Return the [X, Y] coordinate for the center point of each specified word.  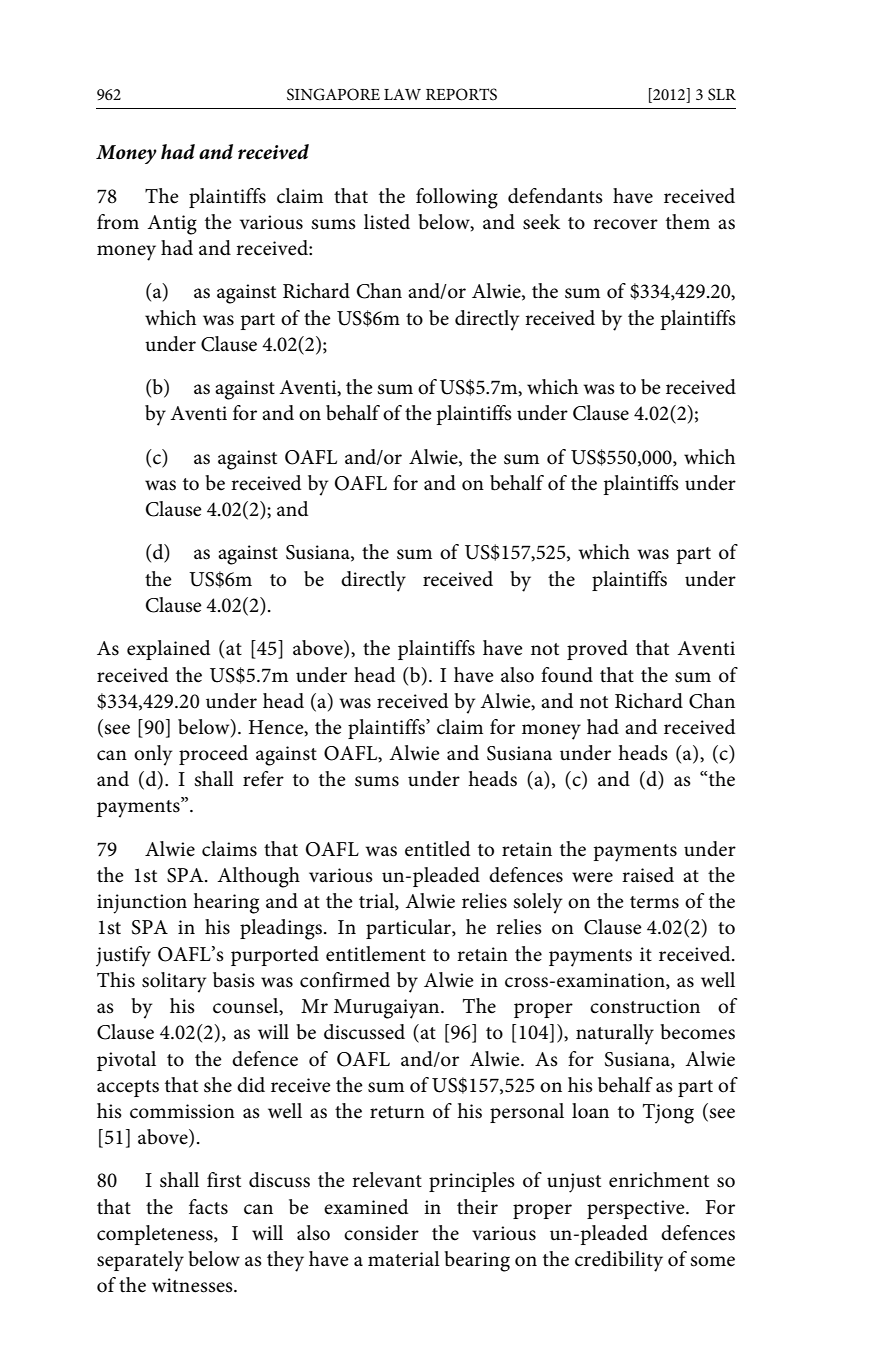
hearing [226, 903]
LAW [402, 94]
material [404, 1259]
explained [168, 650]
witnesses [193, 1285]
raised [648, 875]
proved [597, 650]
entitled [437, 849]
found [567, 675]
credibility [619, 1261]
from [118, 222]
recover [625, 224]
